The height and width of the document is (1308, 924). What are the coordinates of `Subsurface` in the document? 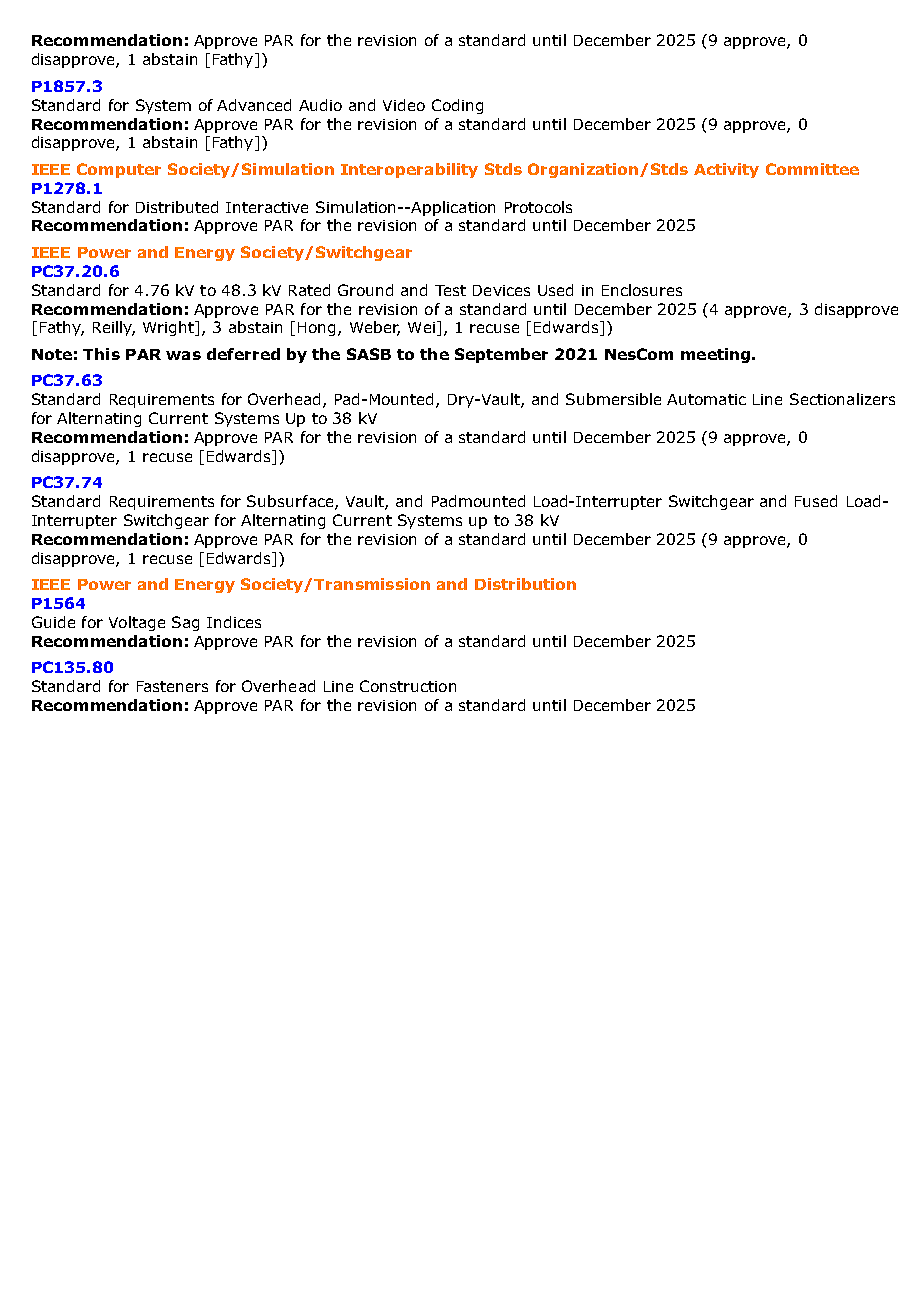 It's located at (291, 502).
